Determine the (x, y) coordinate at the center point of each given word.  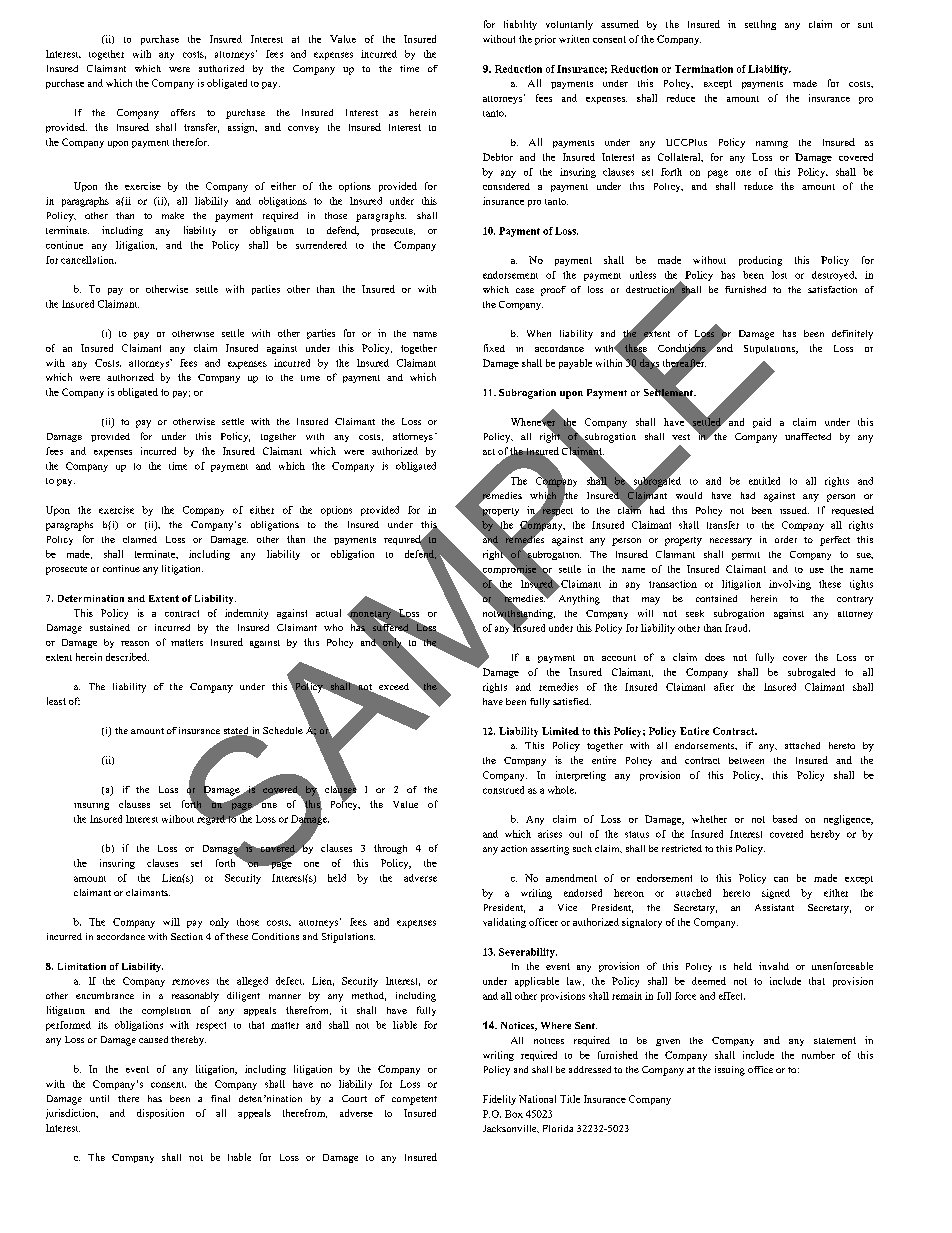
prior (545, 40)
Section (187, 936)
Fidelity (499, 1100)
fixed (494, 348)
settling (760, 25)
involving (790, 585)
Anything (579, 600)
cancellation (88, 260)
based (785, 819)
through (390, 849)
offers (183, 112)
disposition (160, 1114)
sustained (110, 627)
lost (779, 275)
